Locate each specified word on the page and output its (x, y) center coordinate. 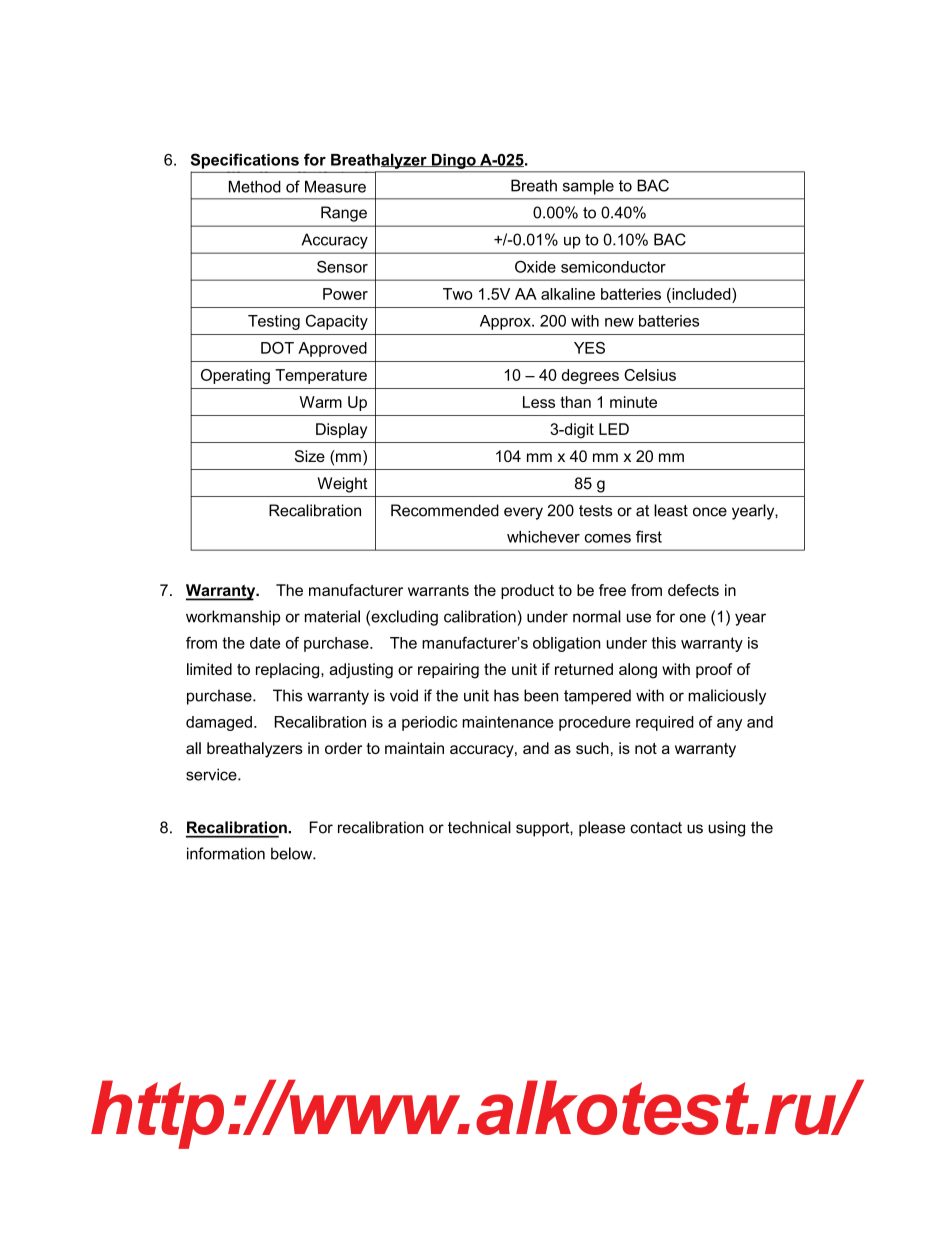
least (671, 510)
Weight (343, 485)
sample (588, 187)
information (226, 853)
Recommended (445, 510)
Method (255, 186)
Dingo (453, 161)
